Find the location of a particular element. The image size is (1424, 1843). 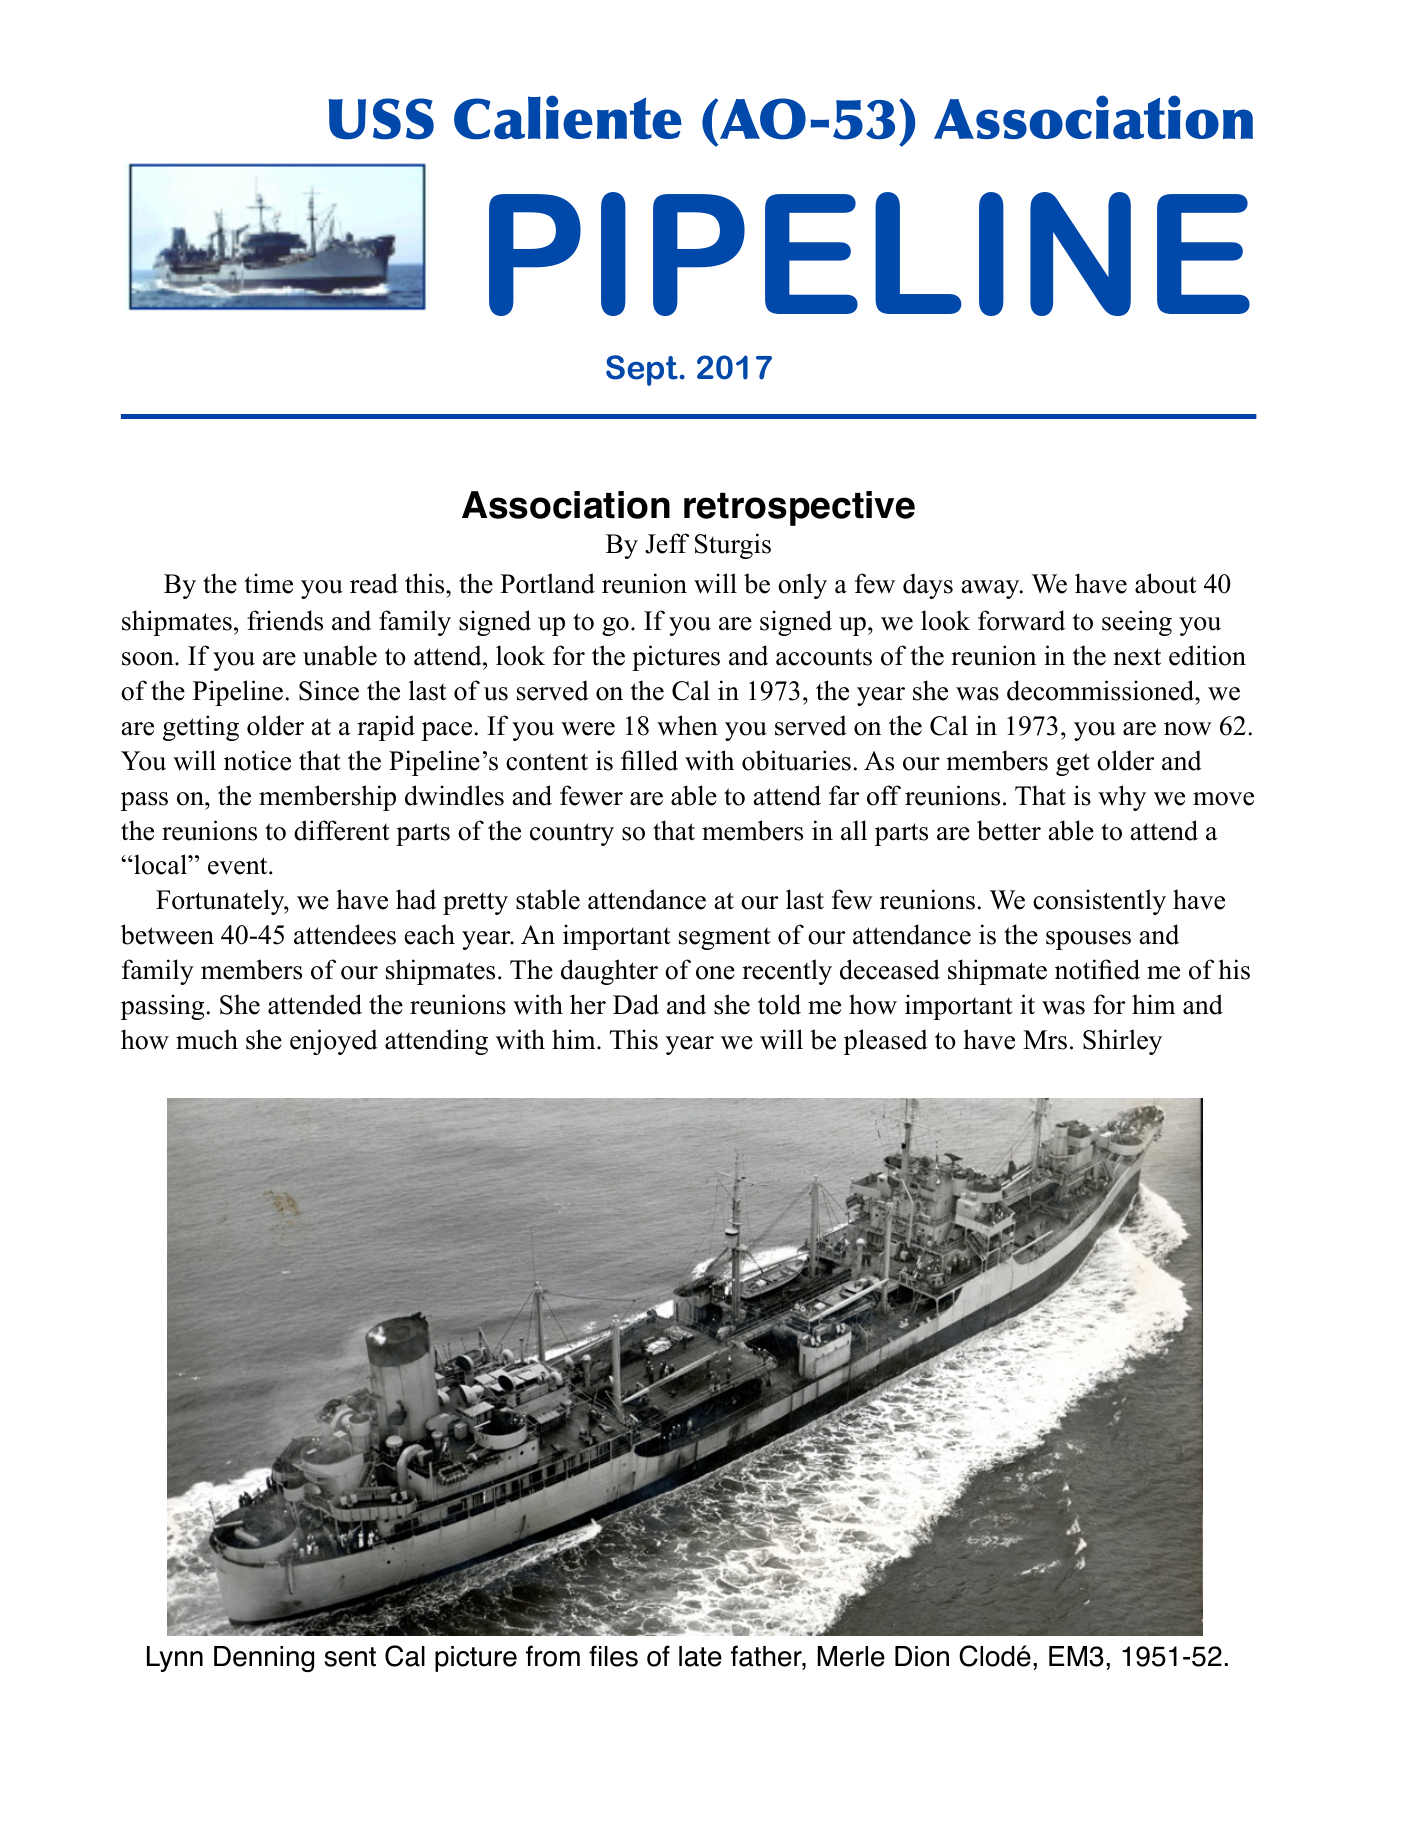

filled is located at coordinates (649, 760).
